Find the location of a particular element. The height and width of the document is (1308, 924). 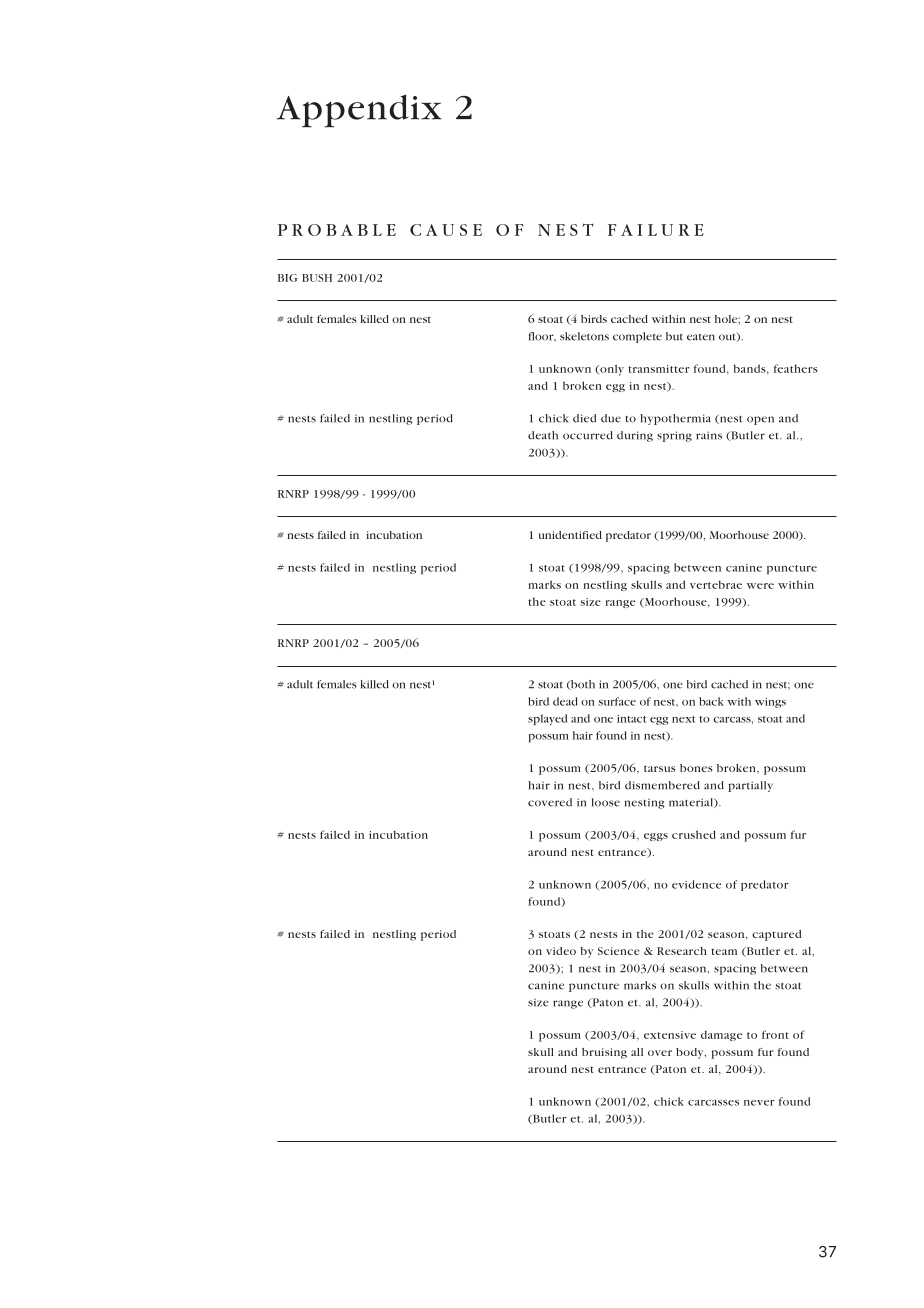

BUSH is located at coordinates (317, 278).
